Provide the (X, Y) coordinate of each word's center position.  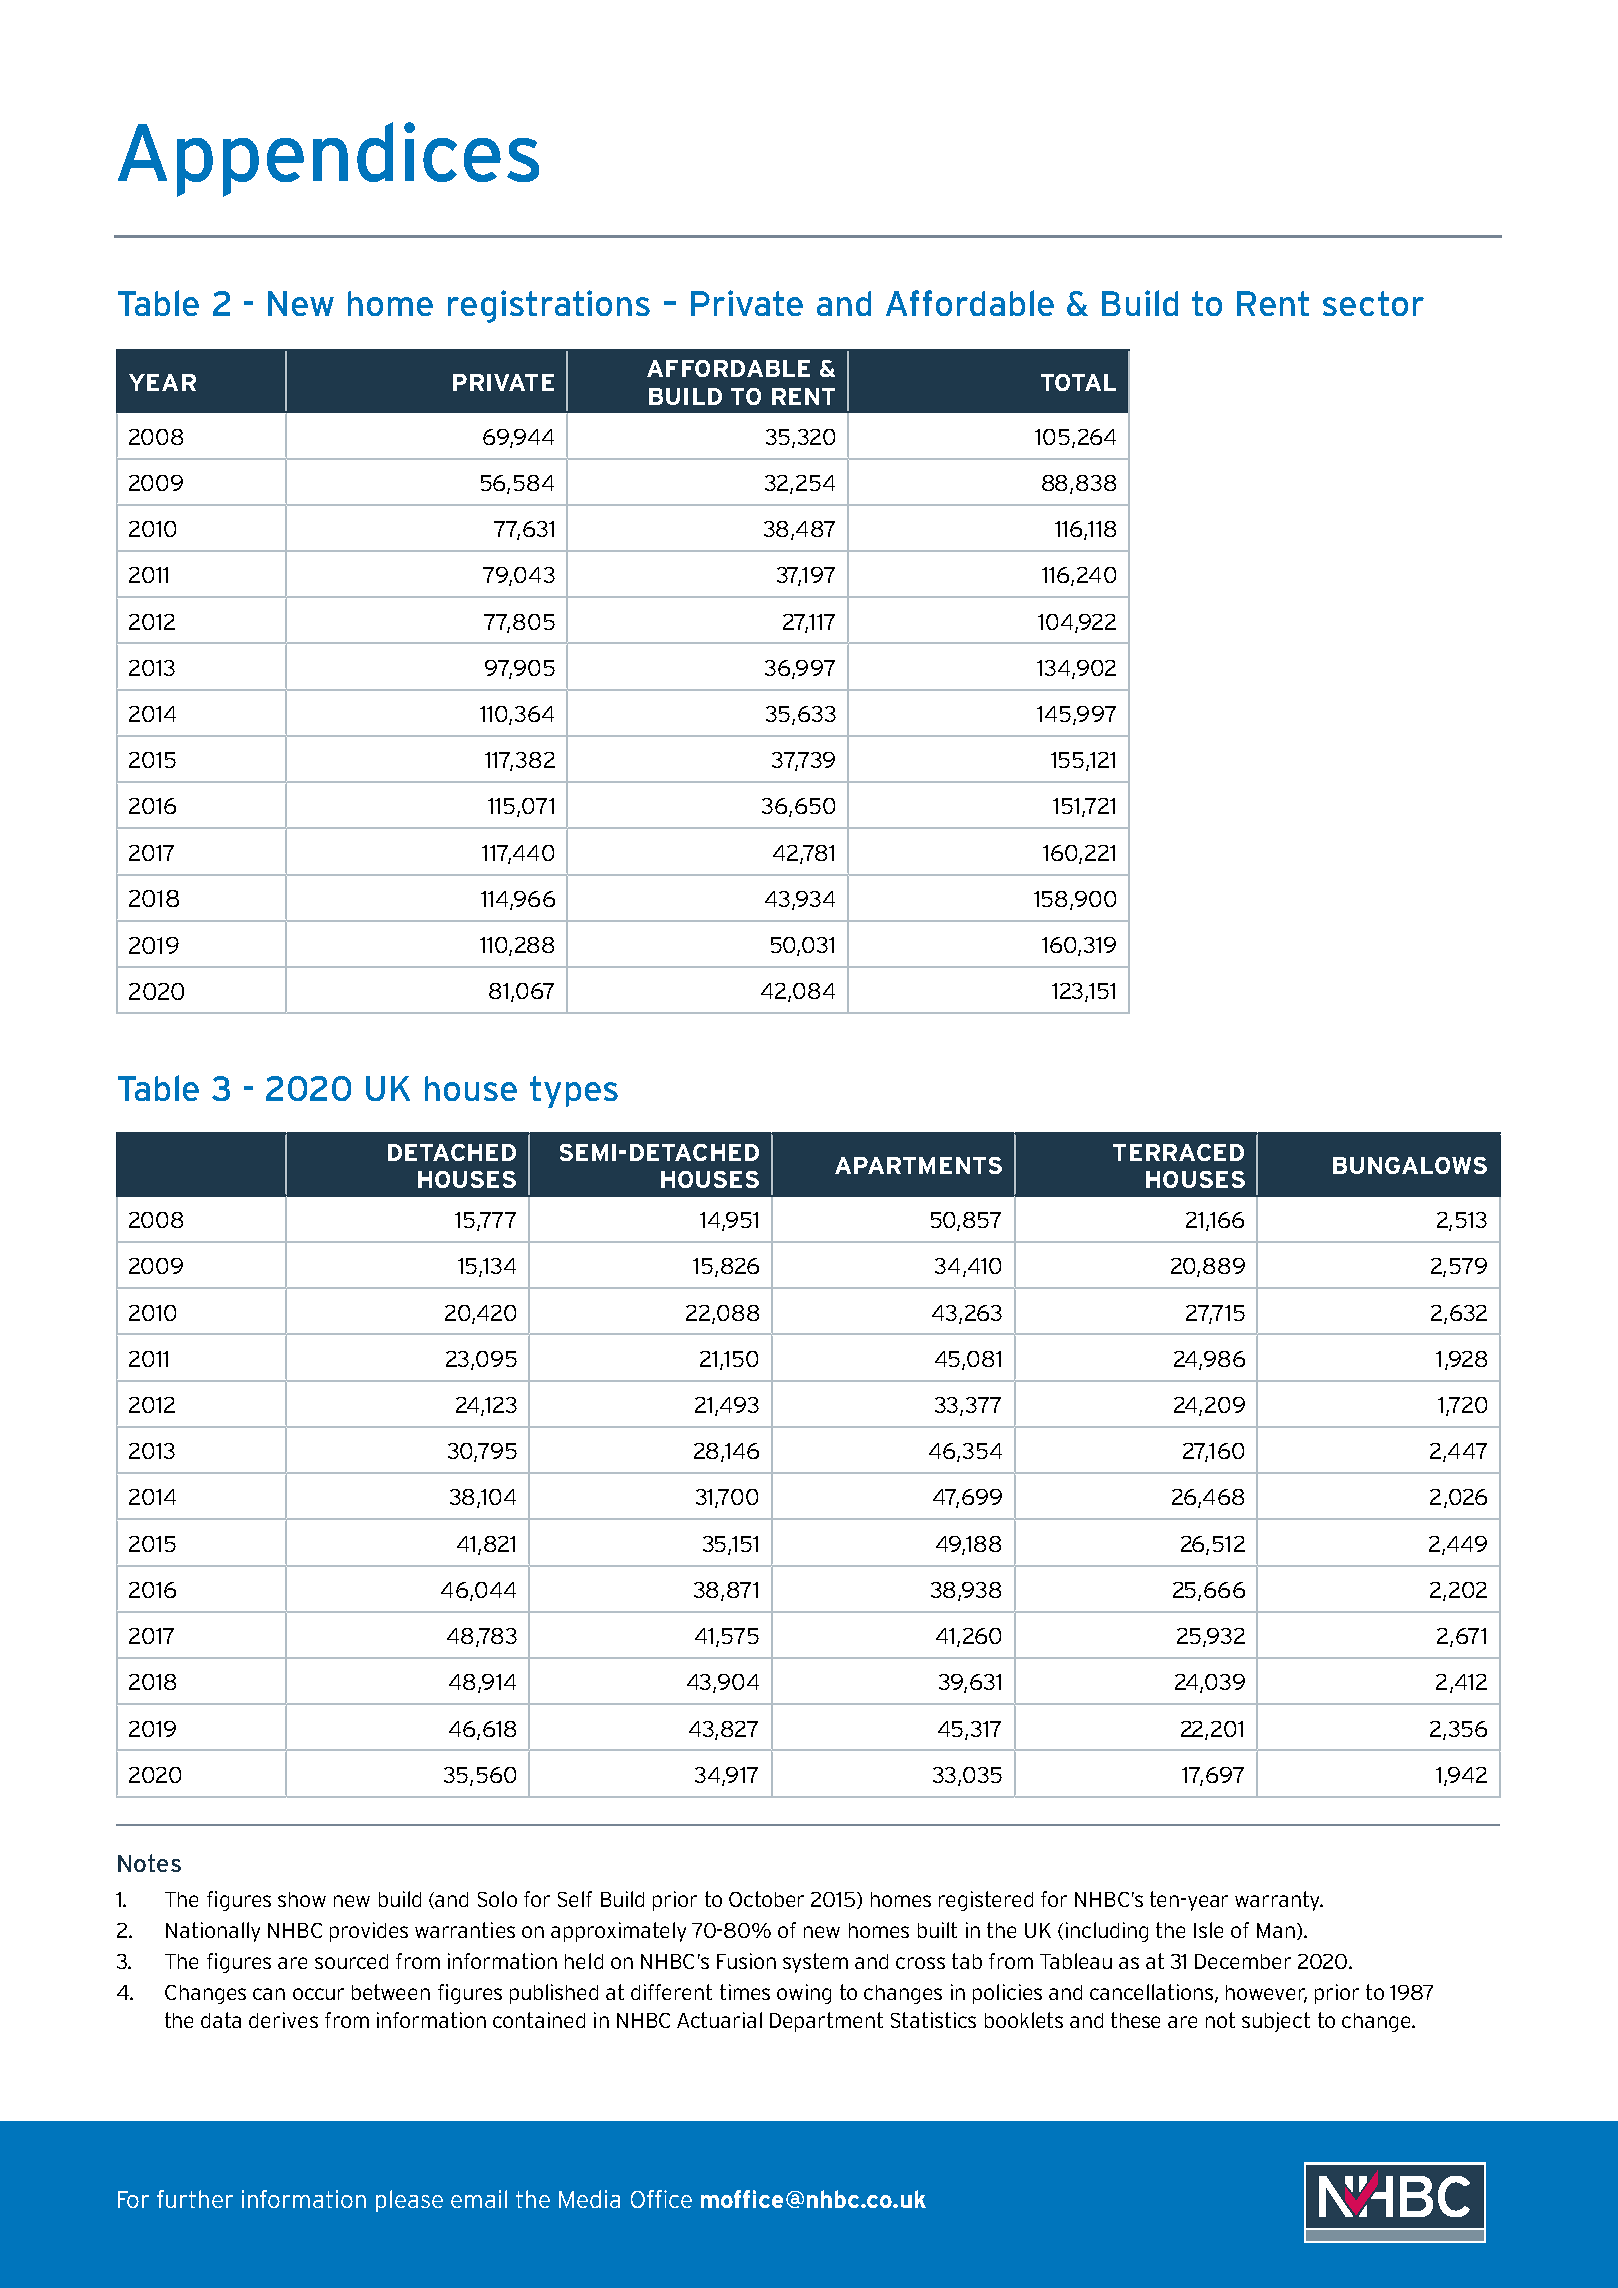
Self (575, 1899)
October (766, 1899)
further (195, 2199)
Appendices (328, 159)
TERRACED (1178, 1152)
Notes (149, 1863)
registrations (549, 306)
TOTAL (1078, 382)
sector (1373, 303)
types (574, 1092)
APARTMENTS (918, 1165)
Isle (1208, 1930)
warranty (1278, 1901)
